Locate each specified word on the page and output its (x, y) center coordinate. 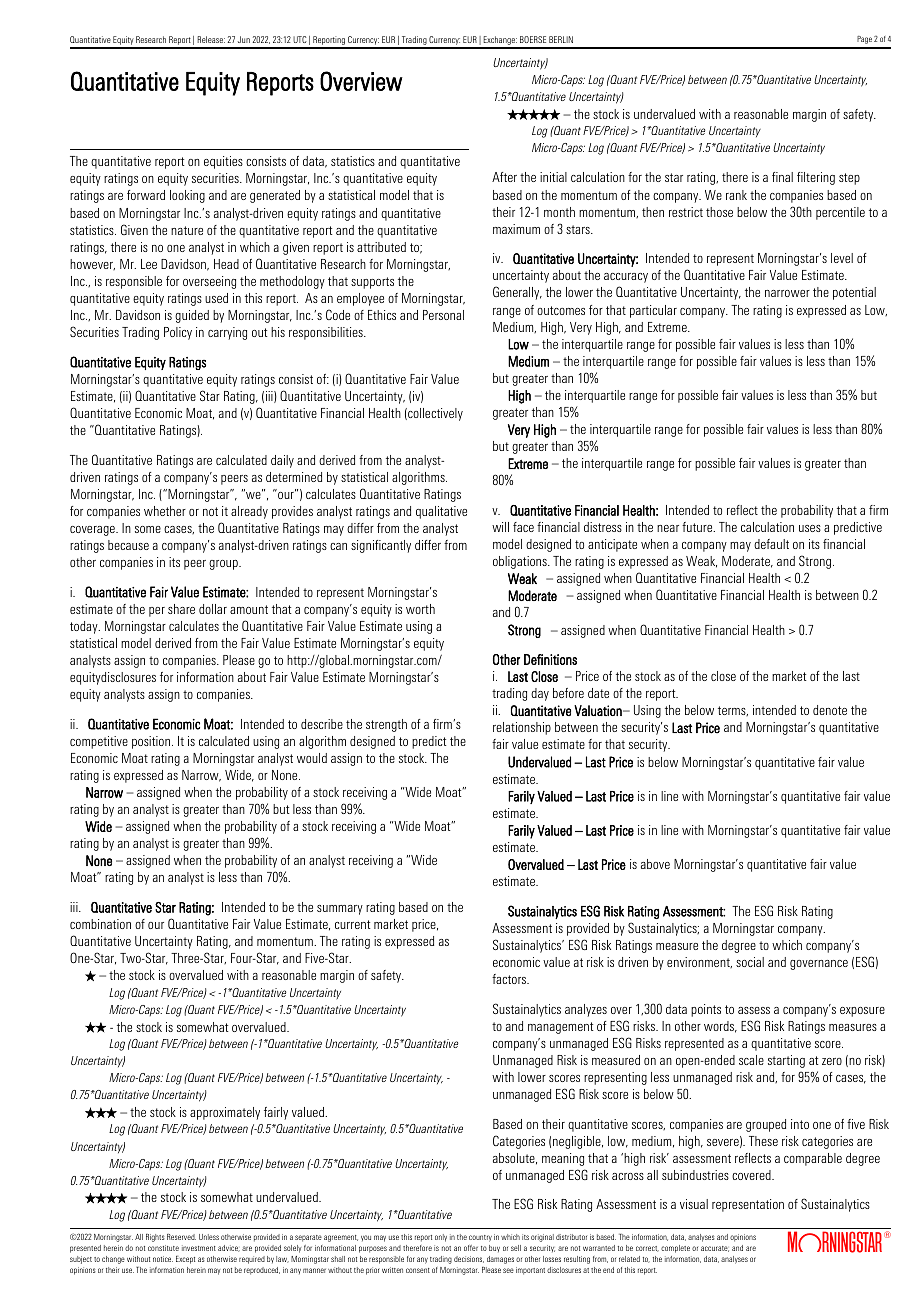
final (782, 177)
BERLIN (561, 39)
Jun (244, 39)
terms (733, 711)
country (480, 1238)
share (181, 609)
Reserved (181, 1237)
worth (420, 609)
